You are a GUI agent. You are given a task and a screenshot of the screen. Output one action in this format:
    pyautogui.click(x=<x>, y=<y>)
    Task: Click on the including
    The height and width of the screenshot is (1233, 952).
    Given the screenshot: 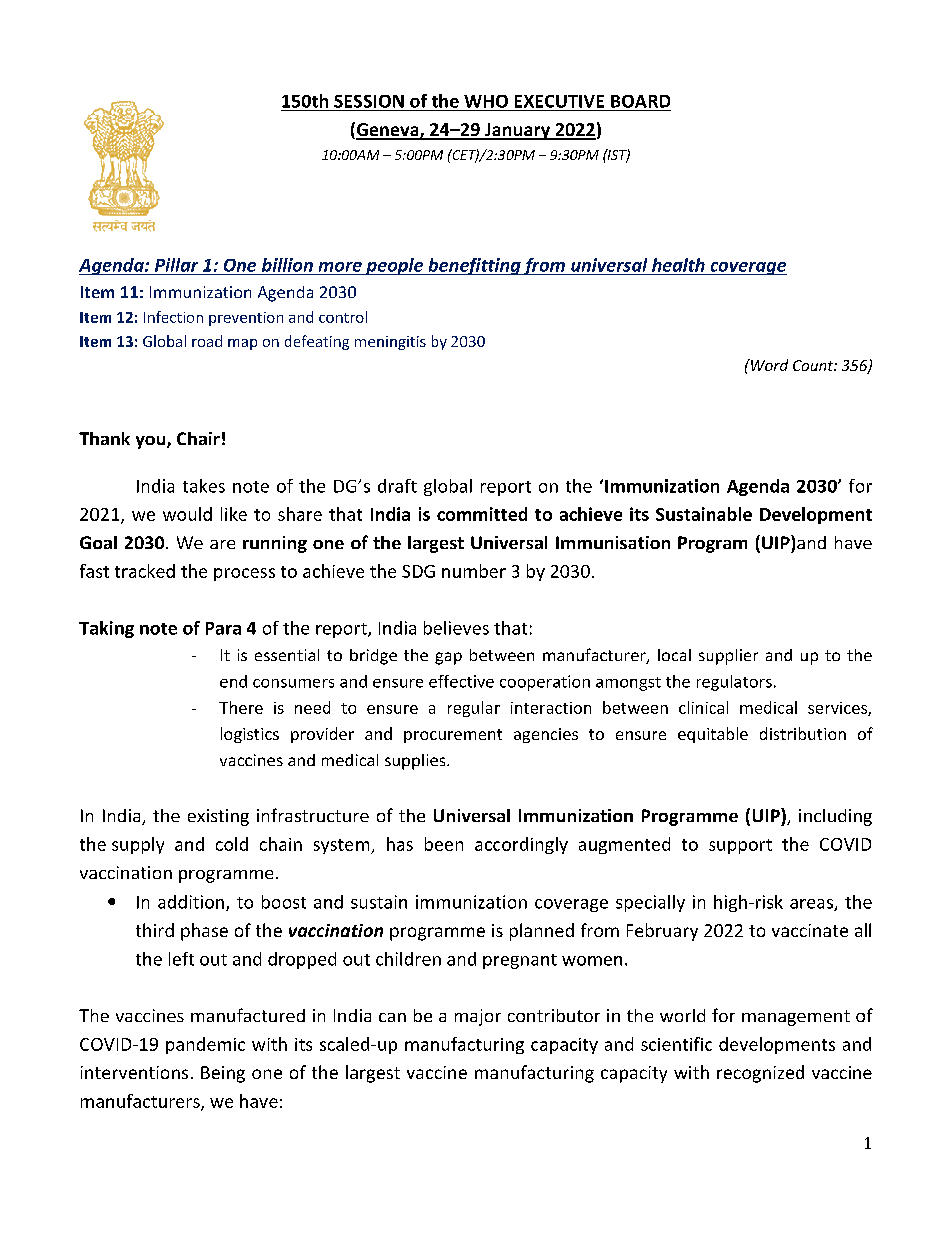 What is the action you would take?
    pyautogui.click(x=835, y=817)
